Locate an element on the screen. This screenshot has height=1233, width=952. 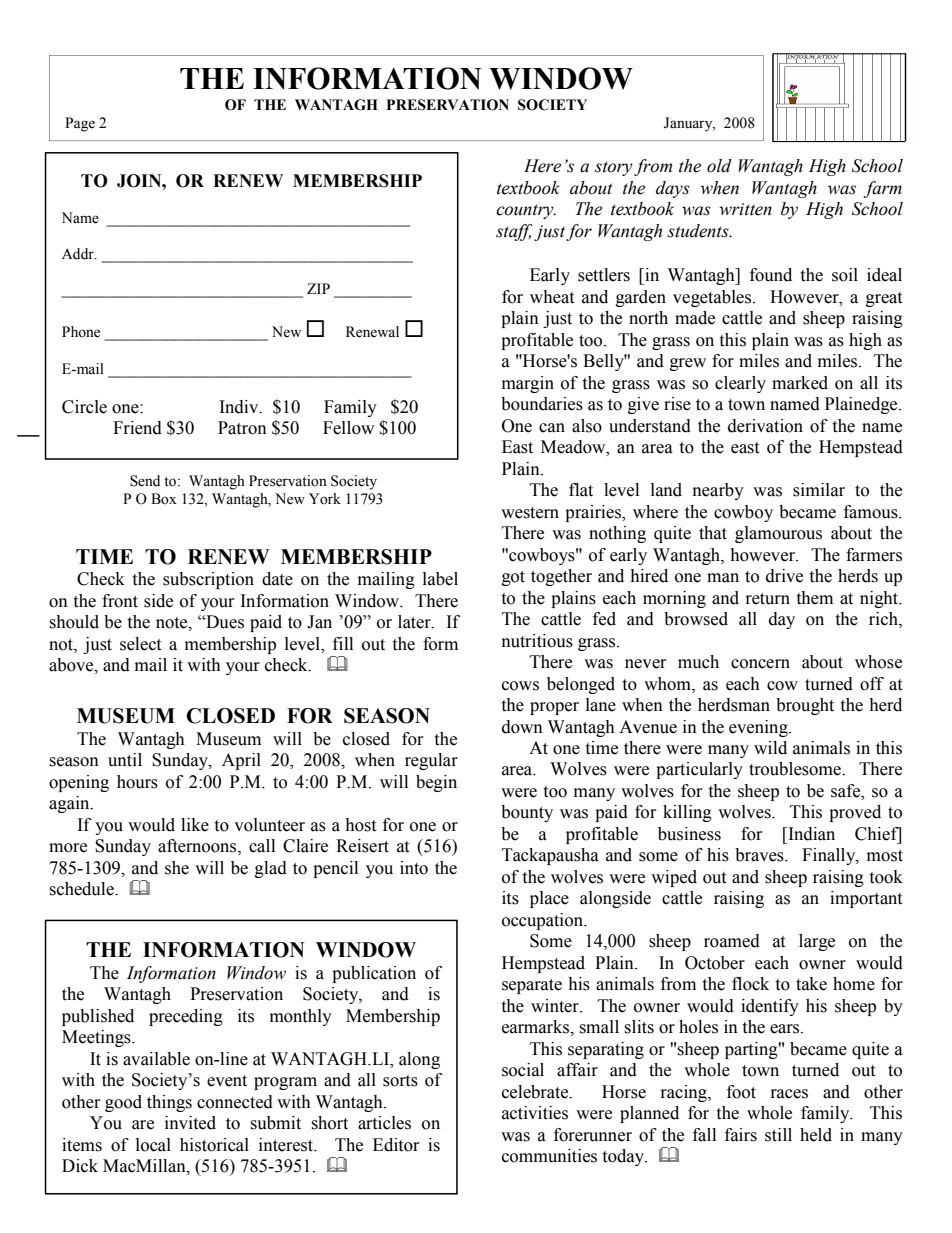
invited is located at coordinates (190, 1123).
